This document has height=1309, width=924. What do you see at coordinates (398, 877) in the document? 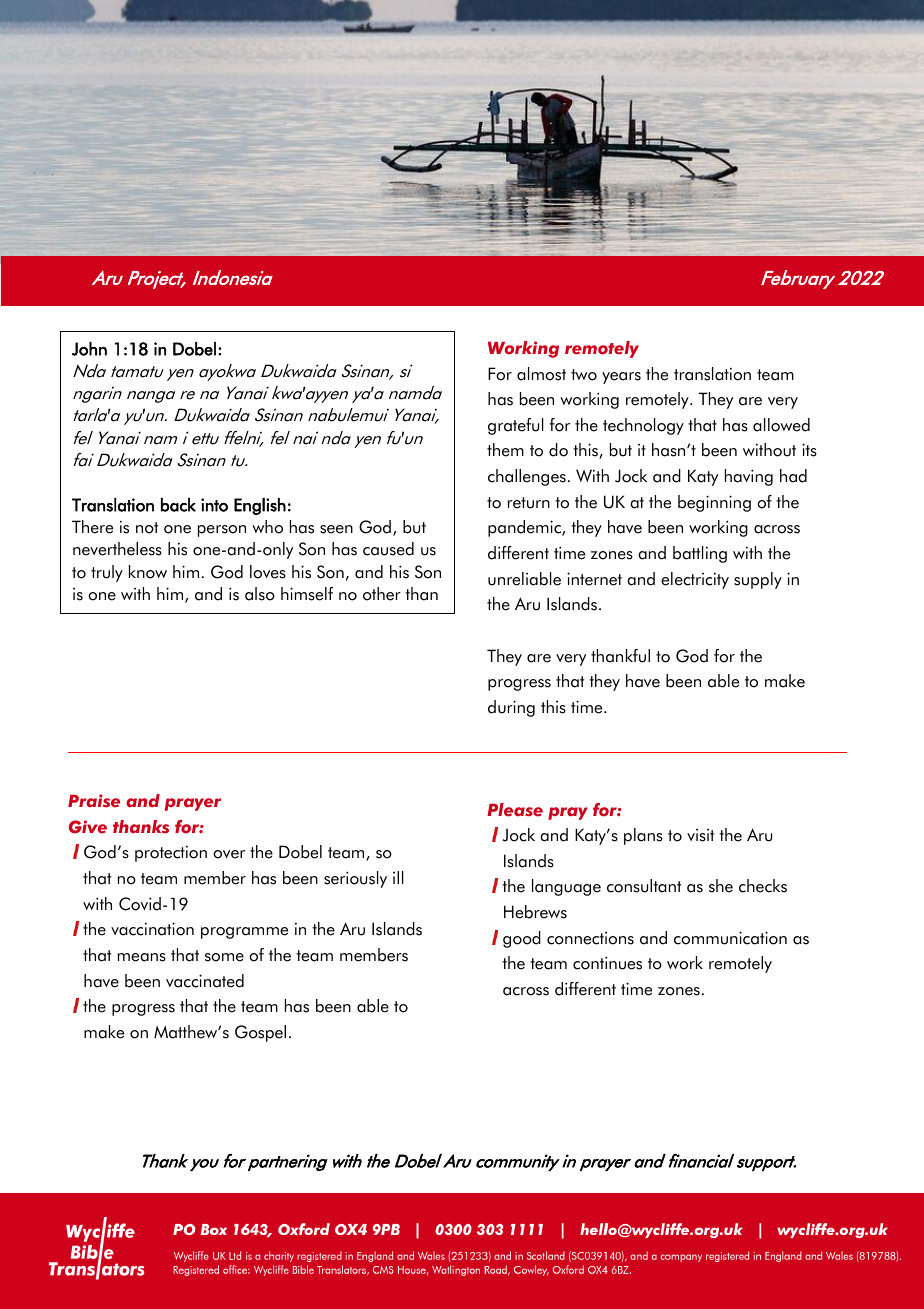
I see `ill` at bounding box center [398, 877].
